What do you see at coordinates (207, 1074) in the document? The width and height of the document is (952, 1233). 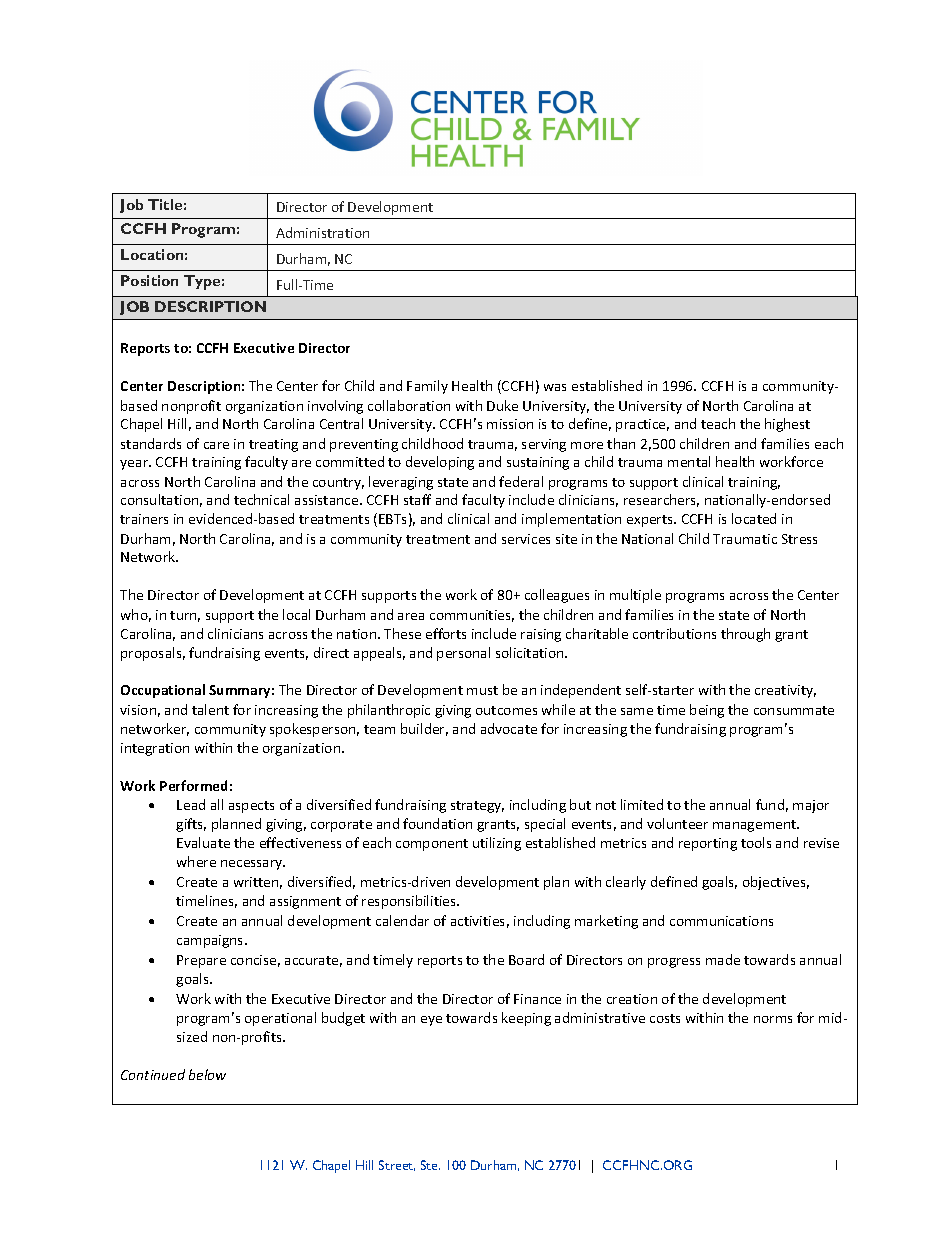 I see `below` at bounding box center [207, 1074].
